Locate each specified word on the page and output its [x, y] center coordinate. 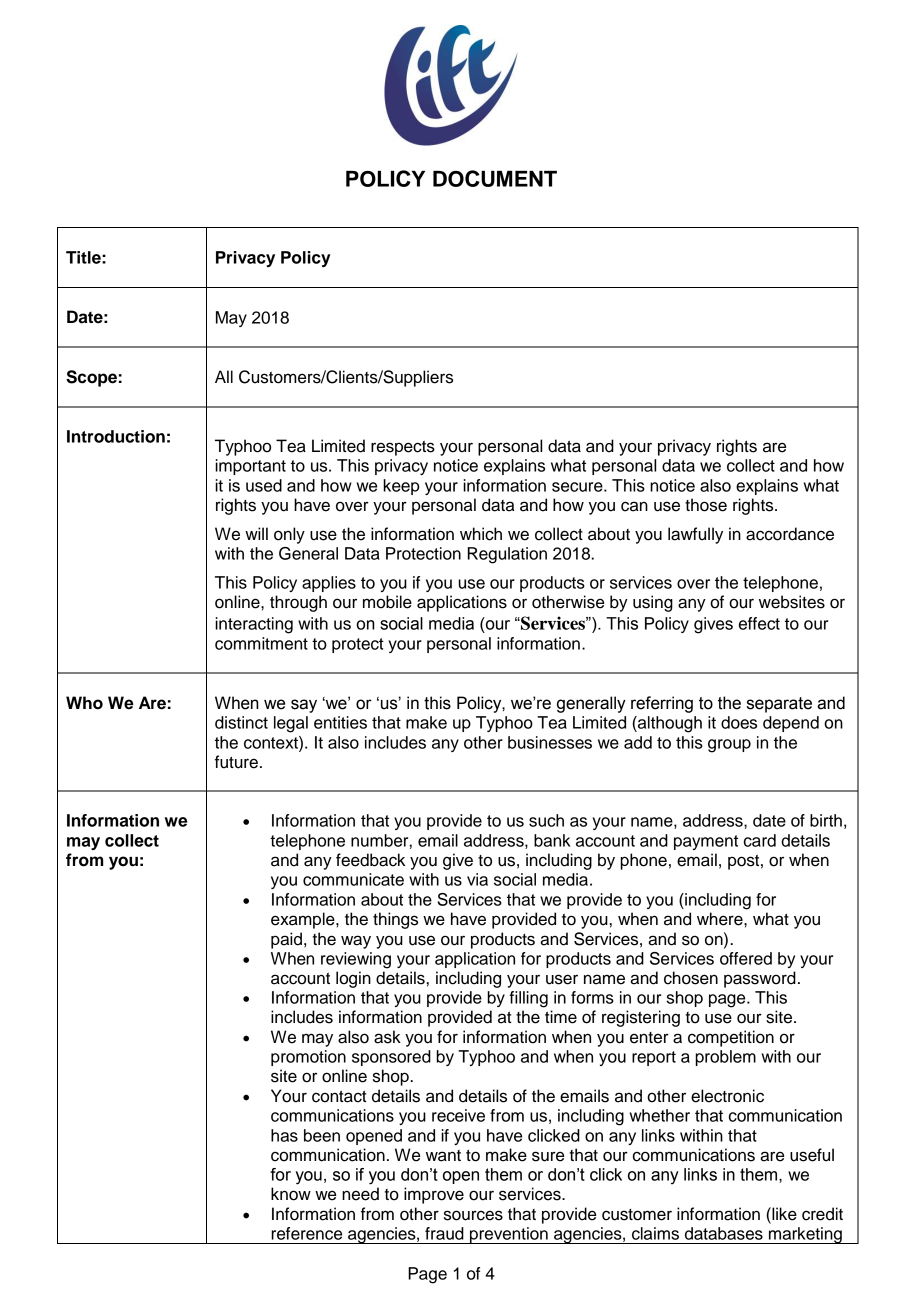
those [706, 505]
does [739, 722]
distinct [241, 722]
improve [434, 1195]
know [291, 1194]
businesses [550, 742]
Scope [91, 378]
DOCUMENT [495, 178]
